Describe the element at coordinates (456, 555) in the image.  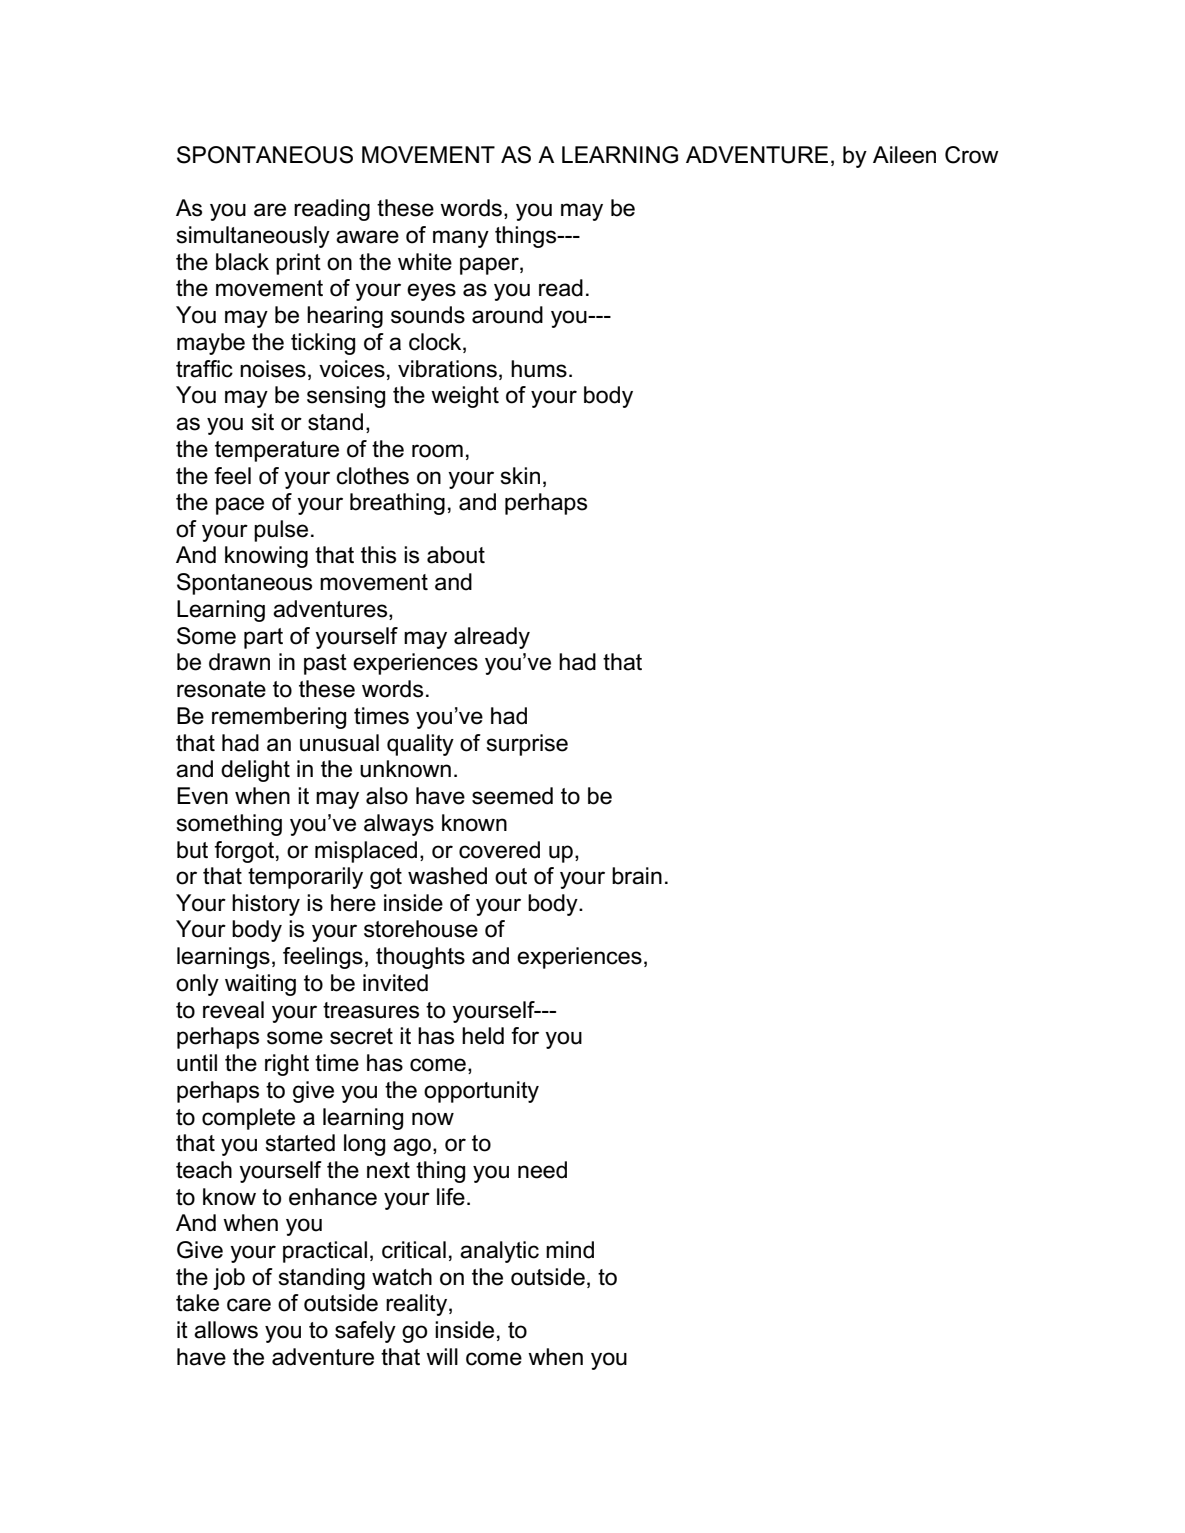
I see `about` at that location.
